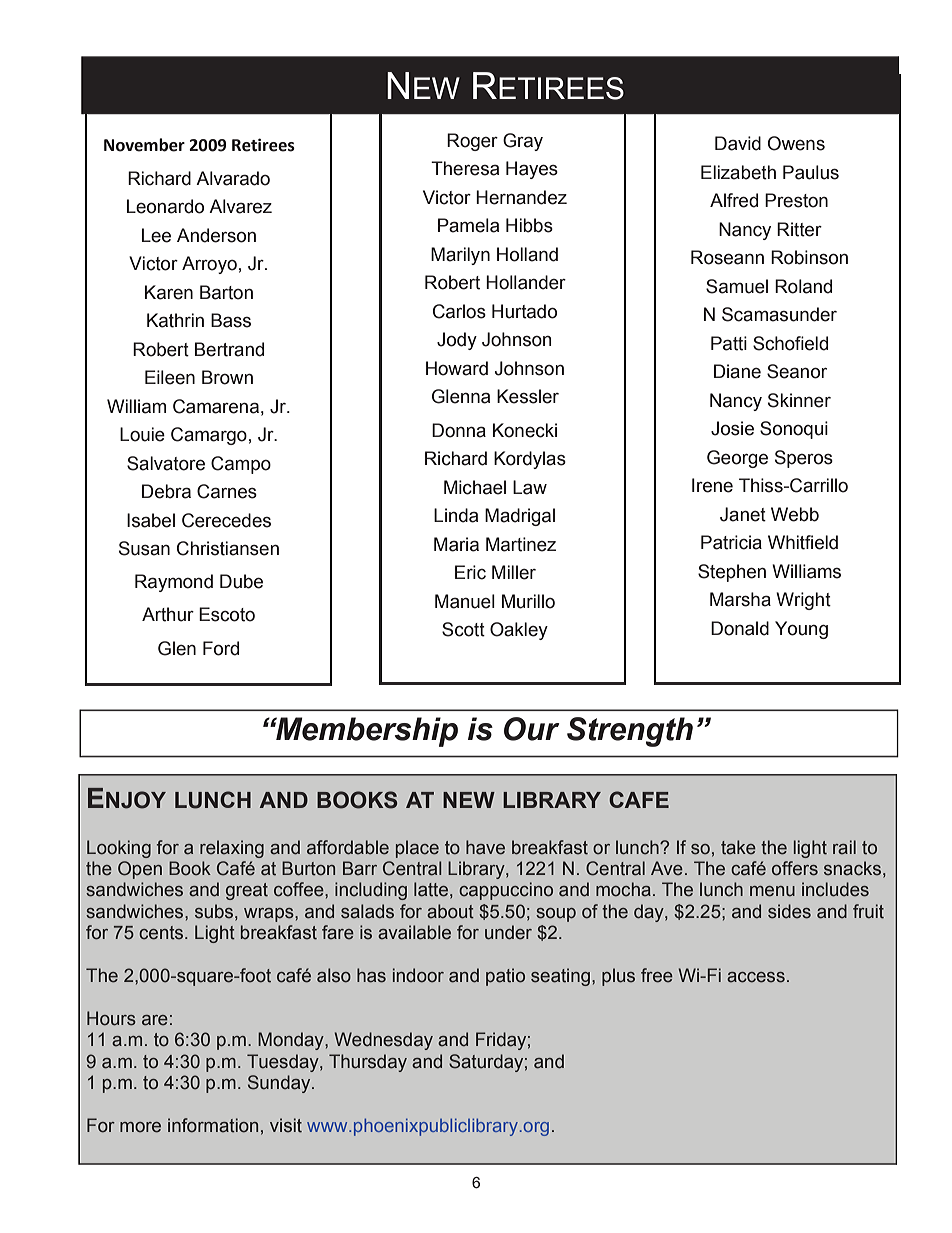 Image resolution: width=952 pixels, height=1233 pixels. What do you see at coordinates (465, 168) in the image?
I see `Theresa` at bounding box center [465, 168].
